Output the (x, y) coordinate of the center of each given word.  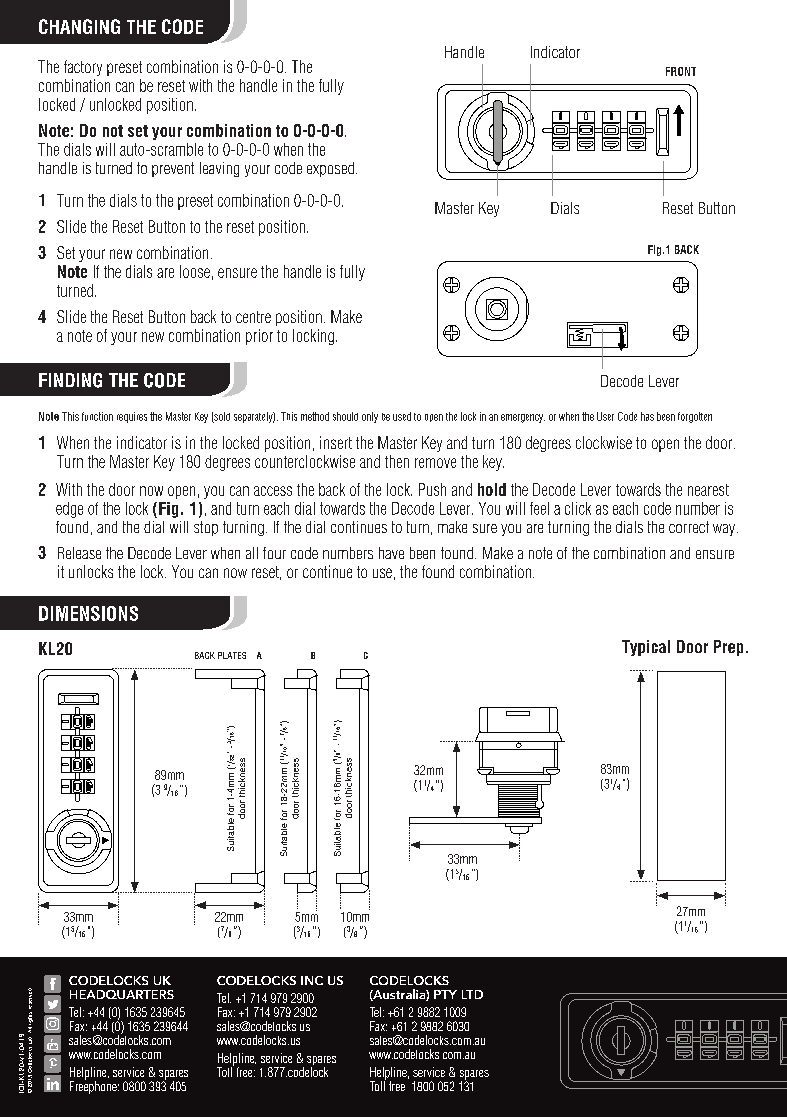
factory (83, 68)
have (391, 553)
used (402, 416)
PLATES (232, 655)
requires (132, 417)
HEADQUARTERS (122, 994)
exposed (330, 169)
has (647, 416)
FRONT (681, 71)
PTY (445, 994)
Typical (646, 648)
